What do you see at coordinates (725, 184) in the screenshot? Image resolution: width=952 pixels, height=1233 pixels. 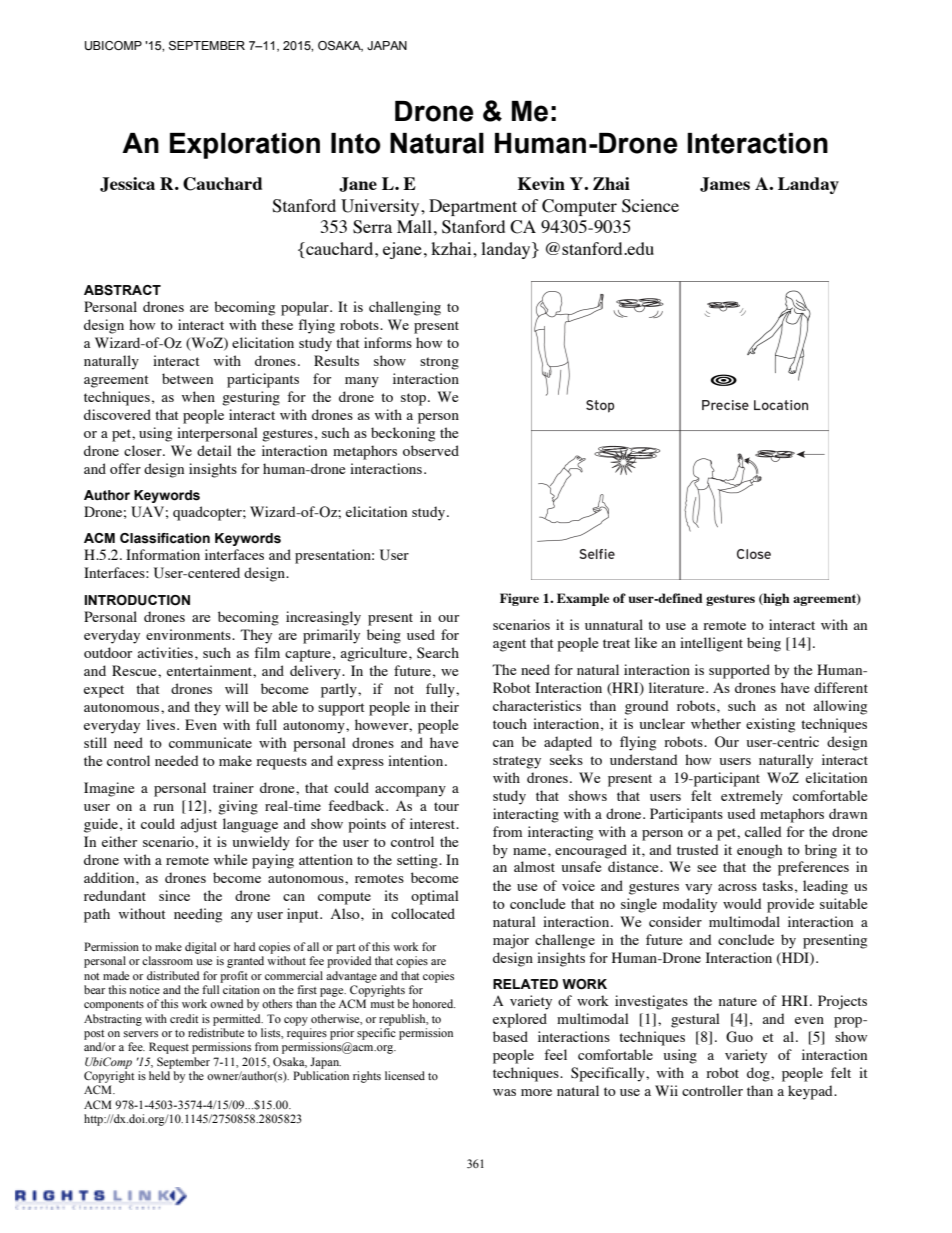 I see `James` at bounding box center [725, 184].
